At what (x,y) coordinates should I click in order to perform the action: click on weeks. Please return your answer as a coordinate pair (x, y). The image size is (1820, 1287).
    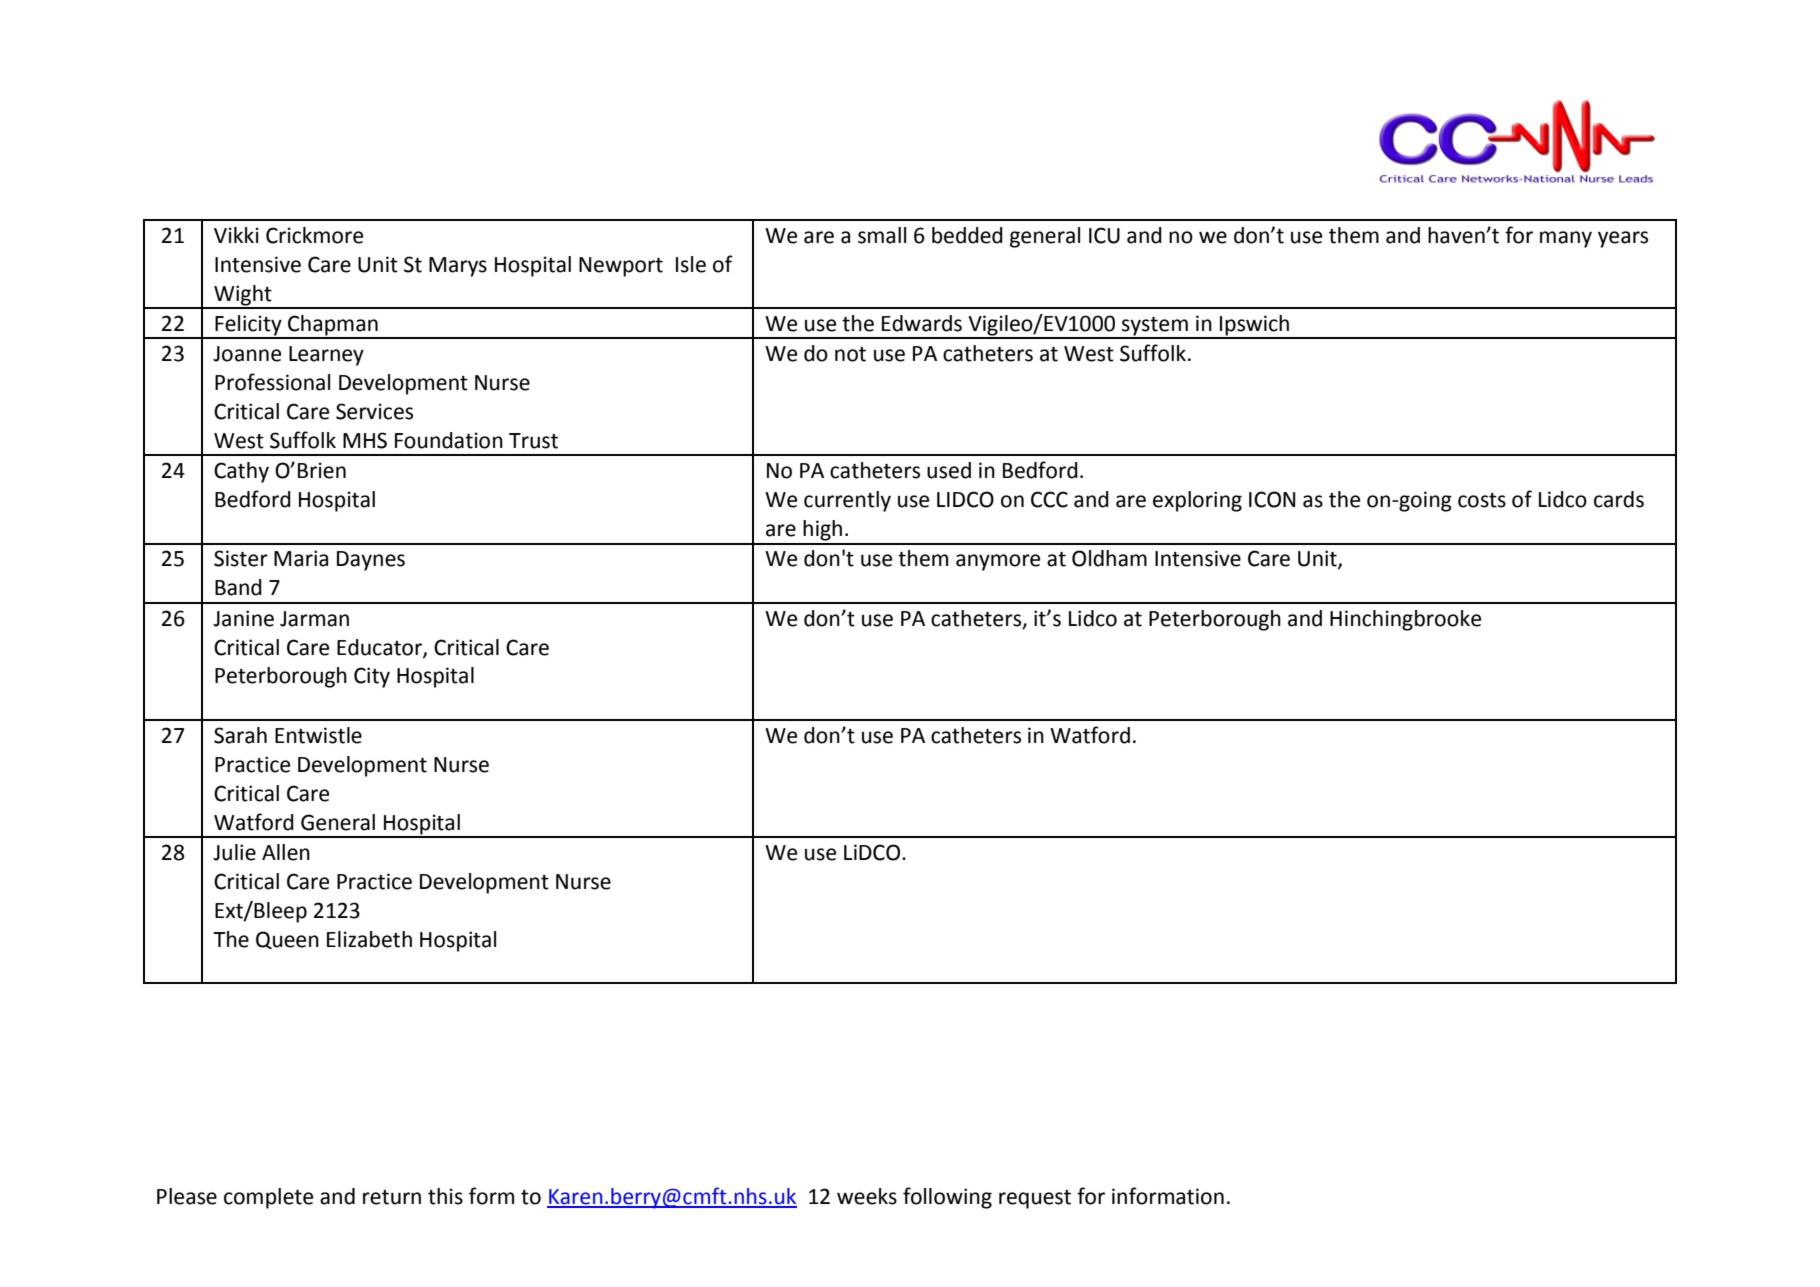
    Looking at the image, I should click on (867, 1196).
